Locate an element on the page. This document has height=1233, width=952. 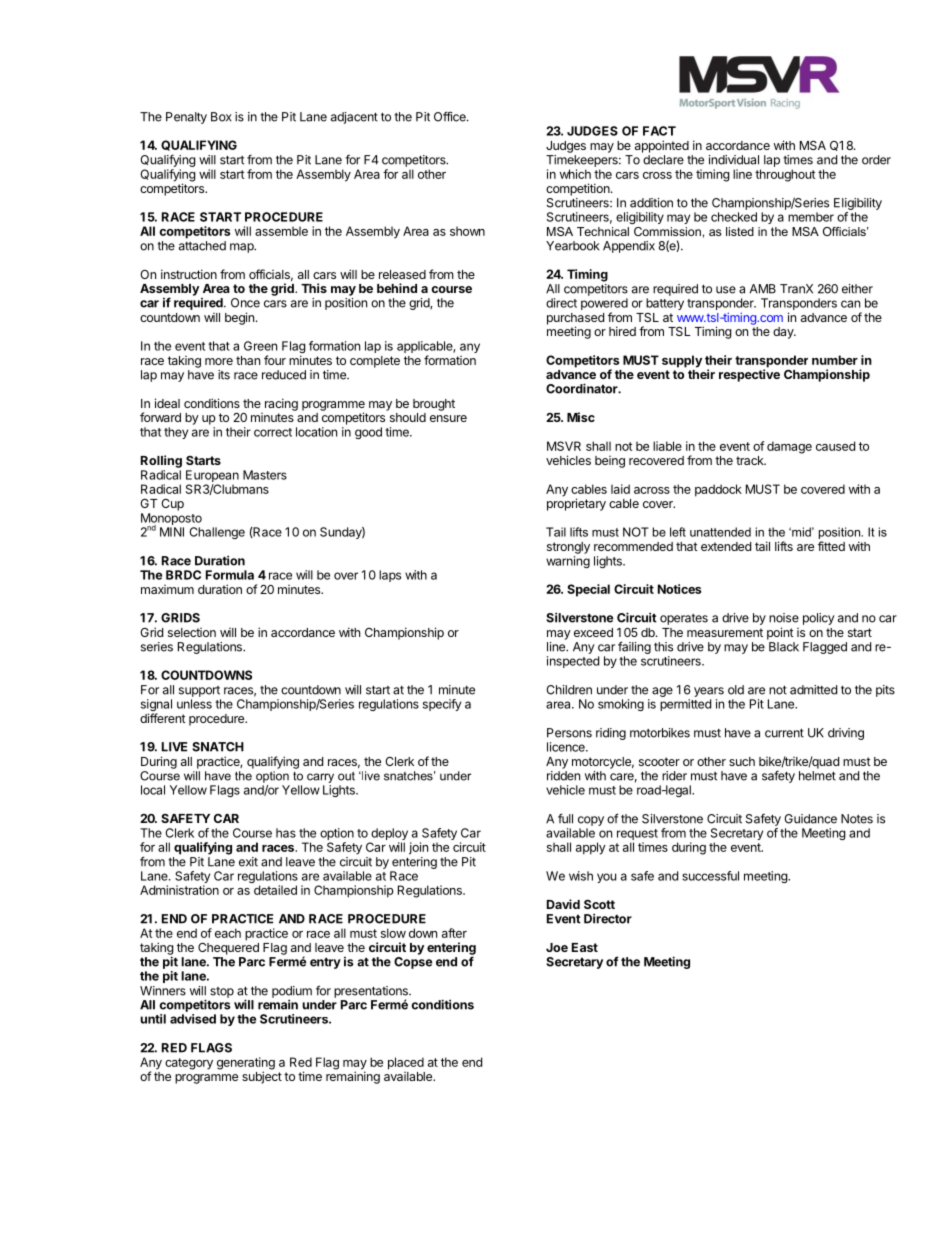
generating is located at coordinates (246, 1064).
